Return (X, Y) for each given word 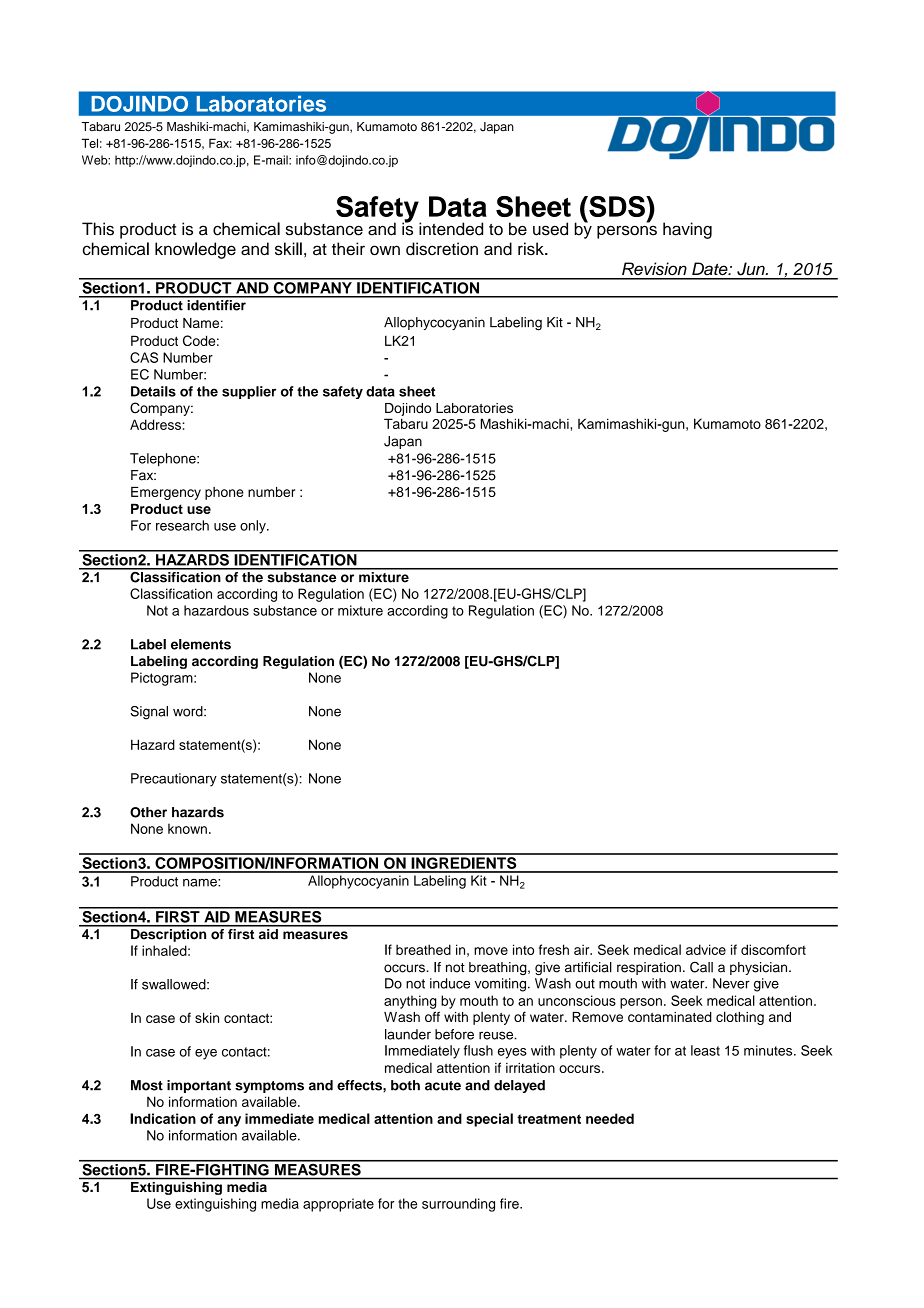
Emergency (166, 493)
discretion (442, 249)
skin (207, 1017)
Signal (149, 713)
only (254, 527)
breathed (423, 949)
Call (701, 967)
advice (706, 949)
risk (532, 248)
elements (201, 644)
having (687, 230)
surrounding (458, 1205)
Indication (163, 1118)
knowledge (195, 250)
